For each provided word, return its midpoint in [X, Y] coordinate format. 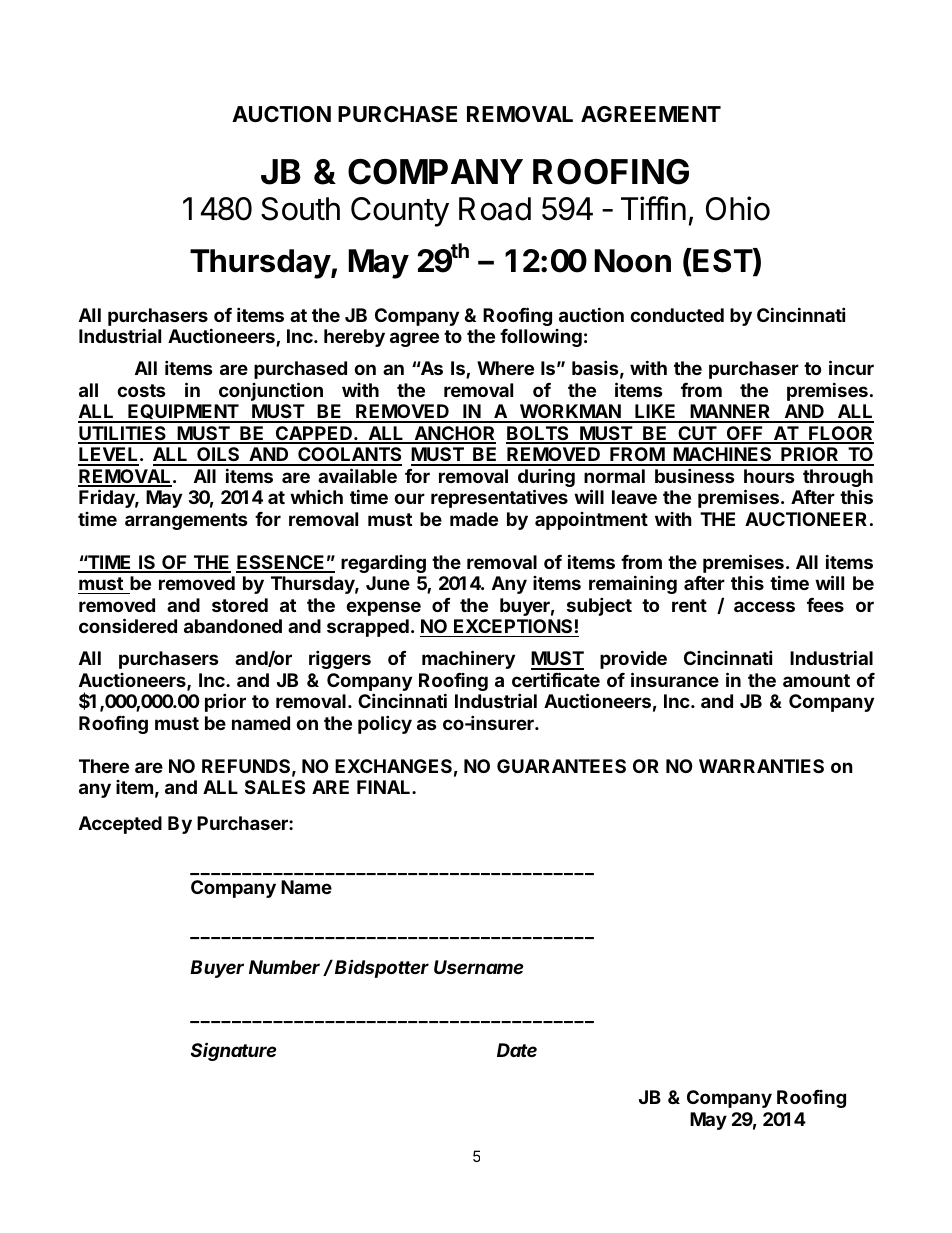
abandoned [233, 626]
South [300, 209]
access [764, 606]
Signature [234, 1051]
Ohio [738, 208]
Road [495, 209]
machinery [468, 659]
